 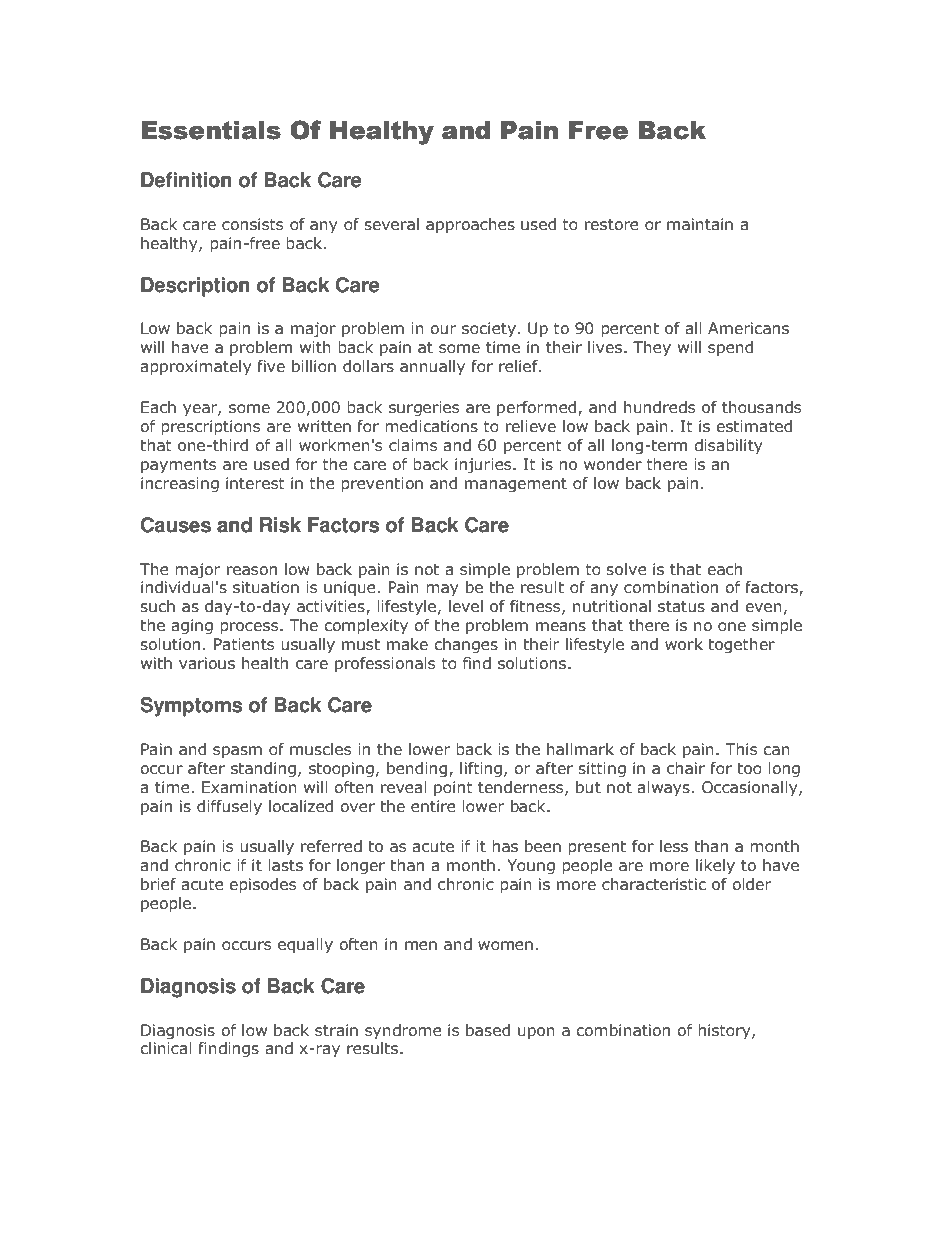 What do you see at coordinates (211, 427) in the document?
I see `prescriptions` at bounding box center [211, 427].
